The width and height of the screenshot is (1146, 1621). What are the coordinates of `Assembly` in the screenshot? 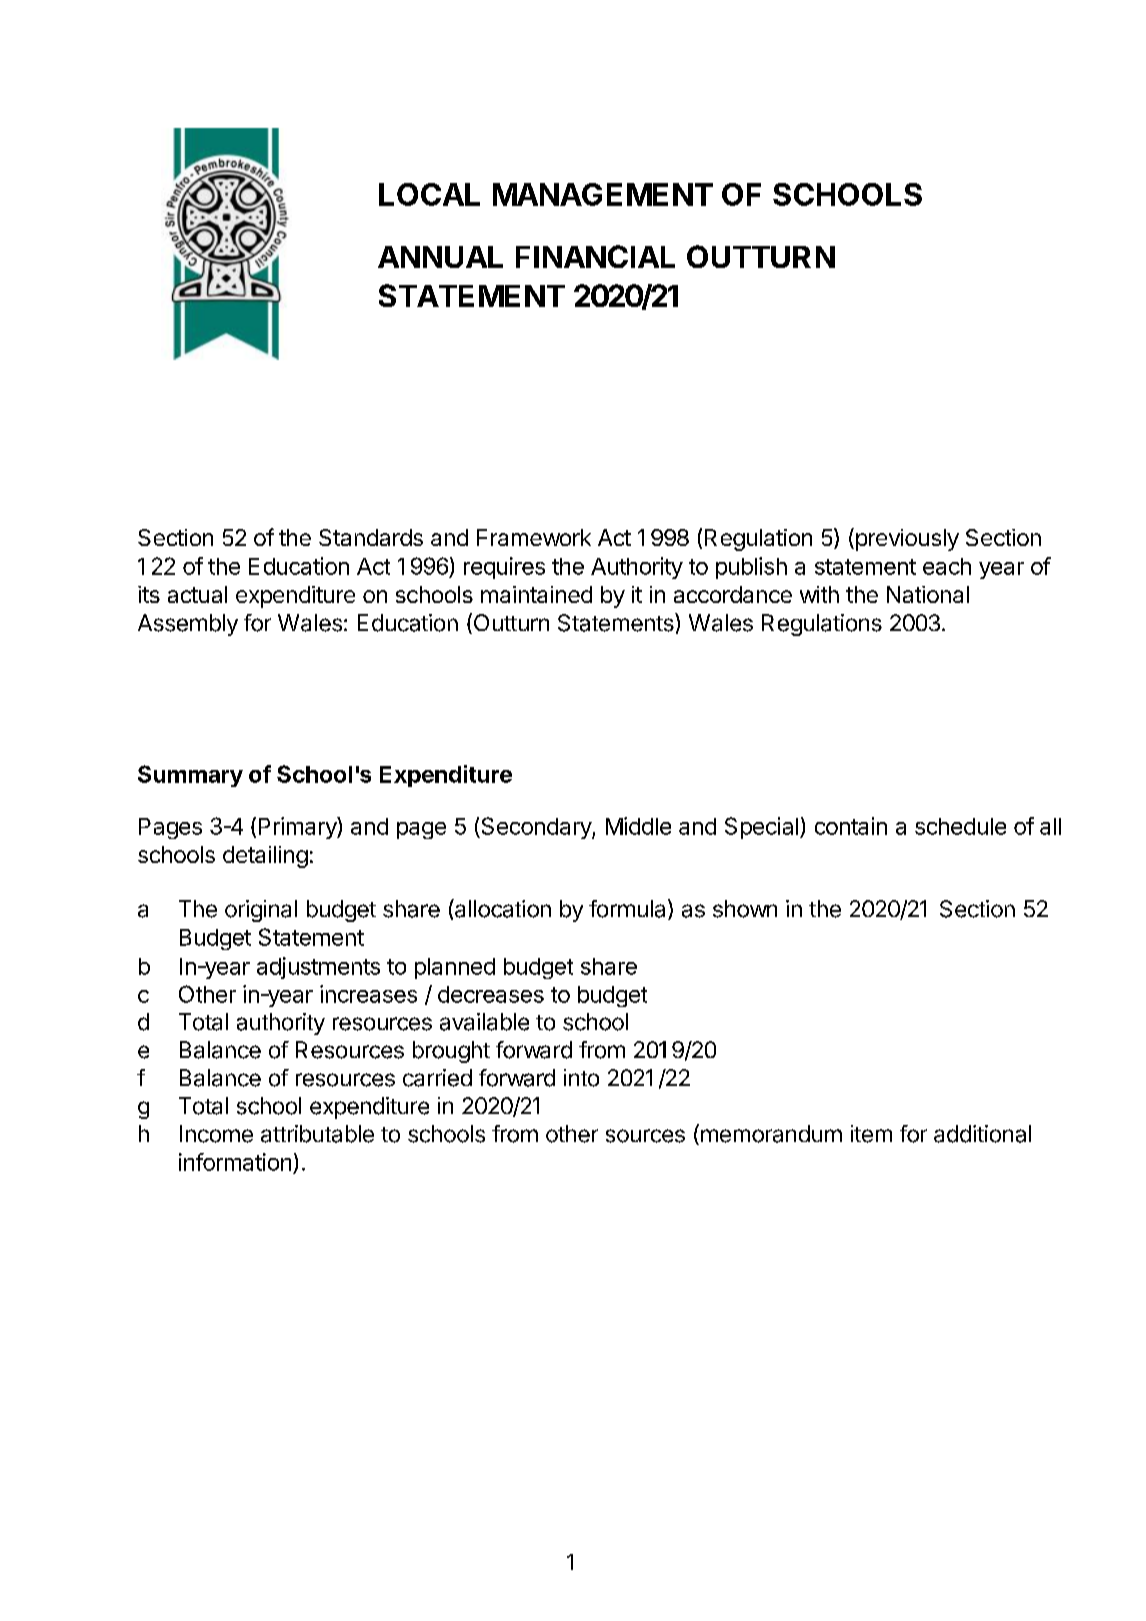 It's located at (188, 625).
